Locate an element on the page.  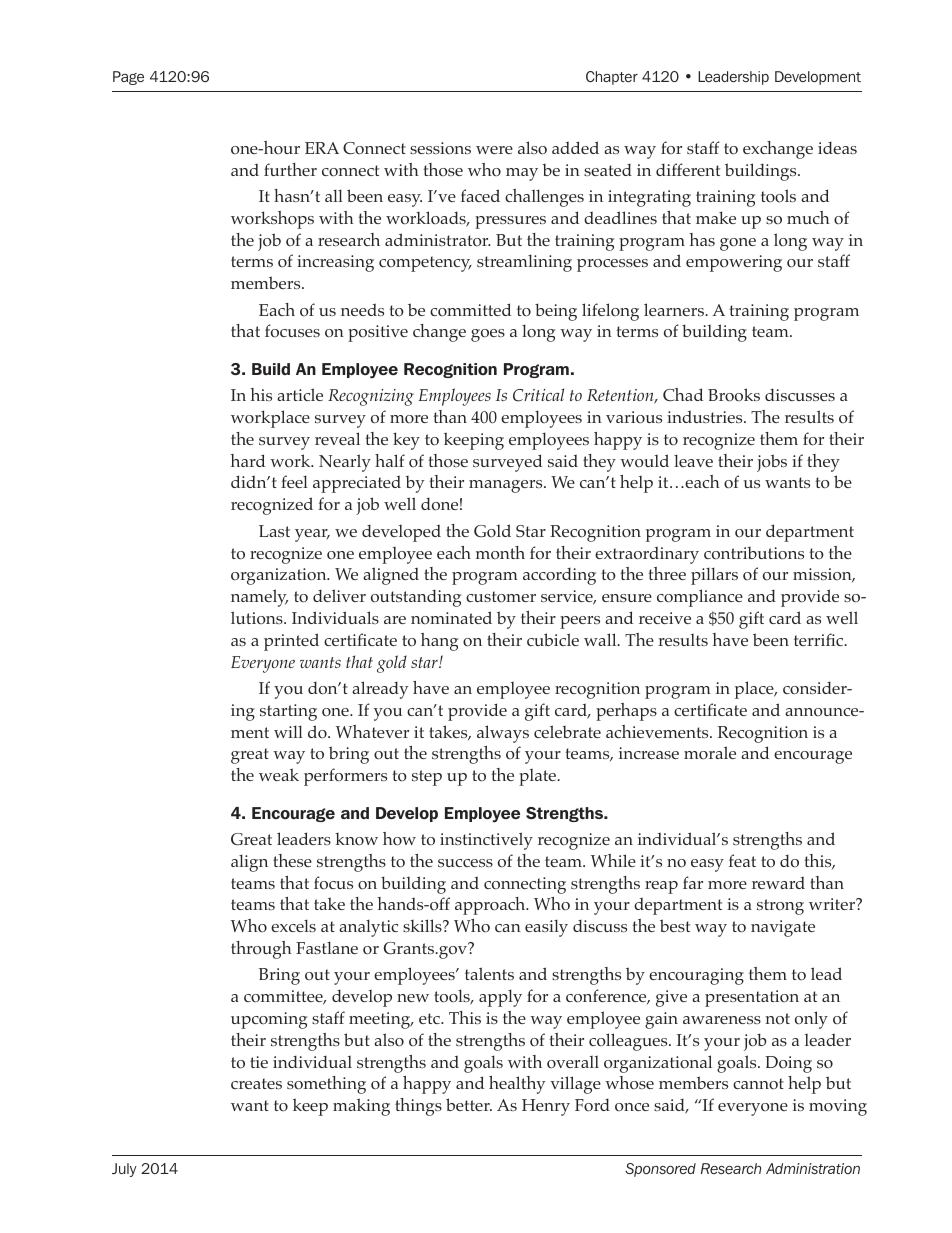
namely is located at coordinates (259, 598).
